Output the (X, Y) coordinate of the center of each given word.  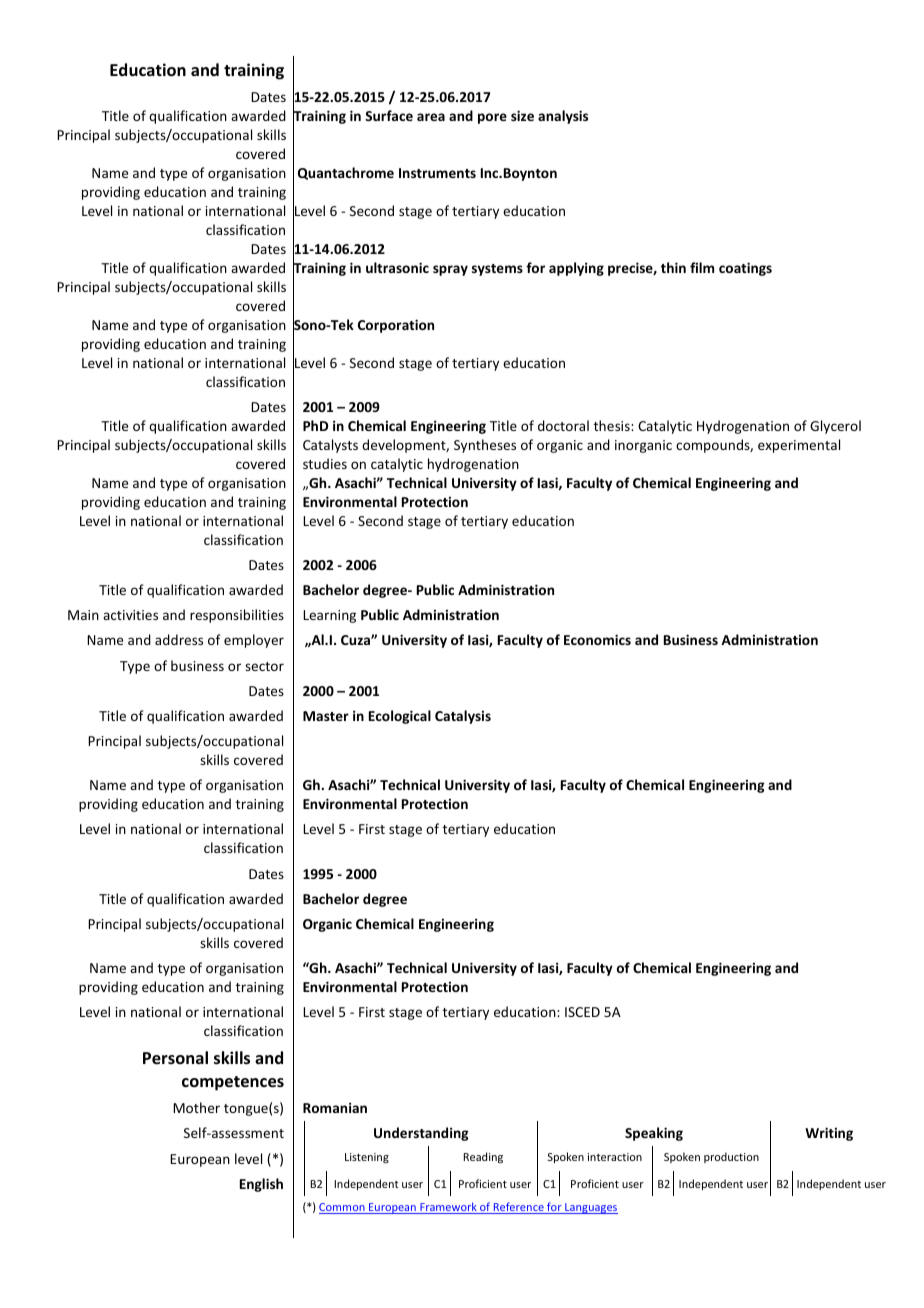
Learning (329, 616)
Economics (597, 639)
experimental (799, 446)
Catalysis (463, 717)
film (702, 267)
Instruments (437, 173)
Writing (829, 1134)
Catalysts (330, 446)
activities (130, 615)
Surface (389, 115)
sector (264, 666)
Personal (175, 1058)
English (261, 1185)
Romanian (335, 1107)
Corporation (396, 326)
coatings (745, 269)
